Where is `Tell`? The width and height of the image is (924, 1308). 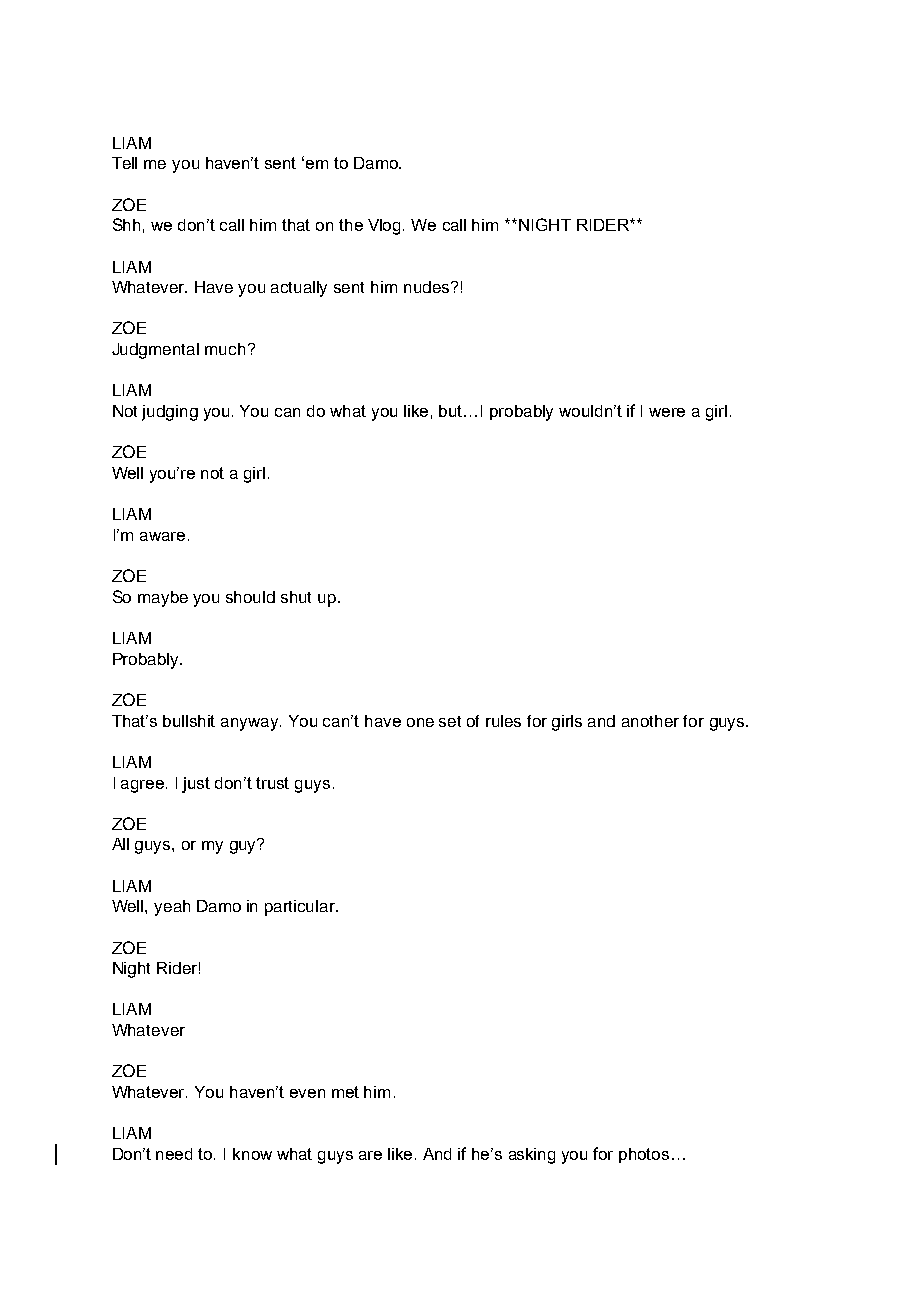
Tell is located at coordinates (124, 163).
